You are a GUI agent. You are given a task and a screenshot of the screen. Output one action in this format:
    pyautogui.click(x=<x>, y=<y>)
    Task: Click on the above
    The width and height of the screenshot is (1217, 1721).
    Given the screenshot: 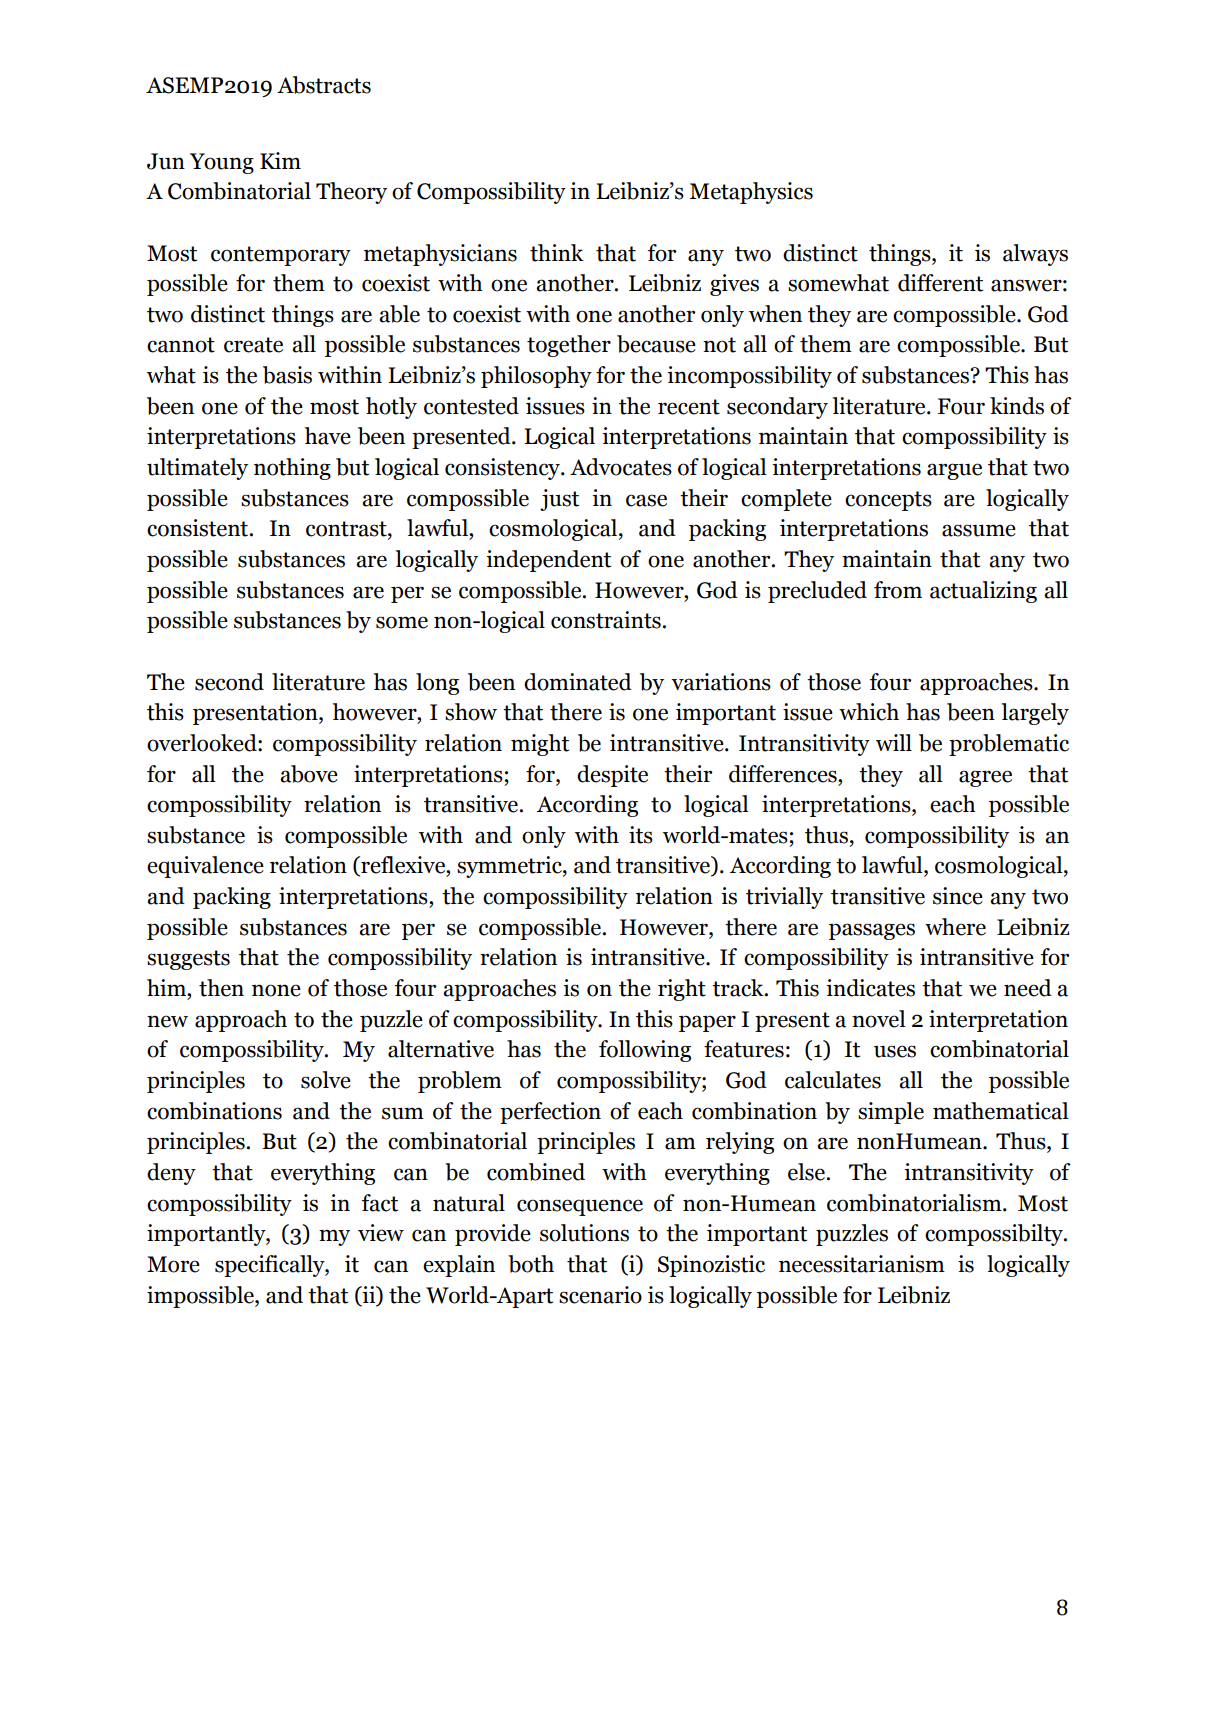 What is the action you would take?
    pyautogui.click(x=309, y=774)
